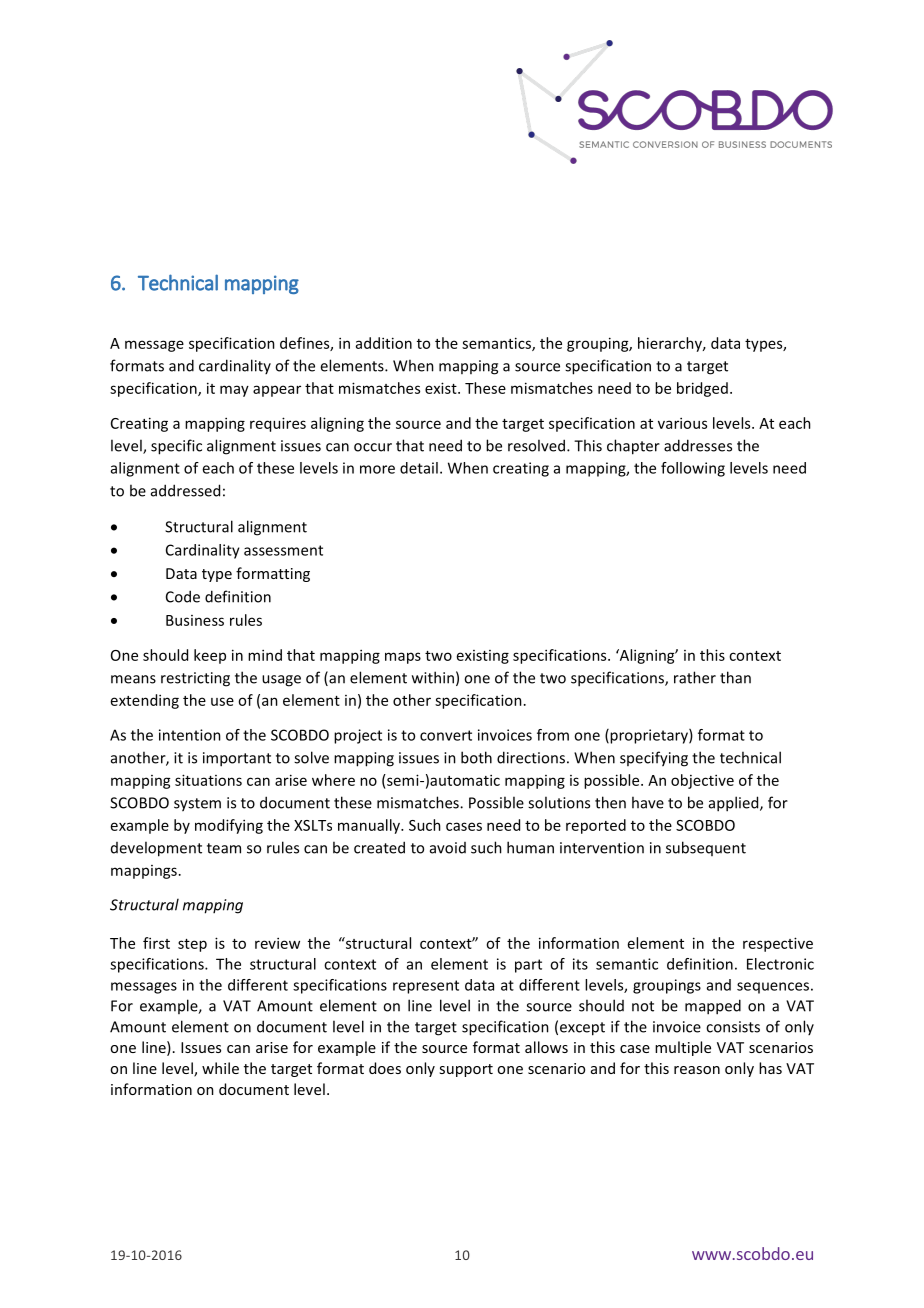  Describe the element at coordinates (466, 1070) in the page. I see `support` at that location.
